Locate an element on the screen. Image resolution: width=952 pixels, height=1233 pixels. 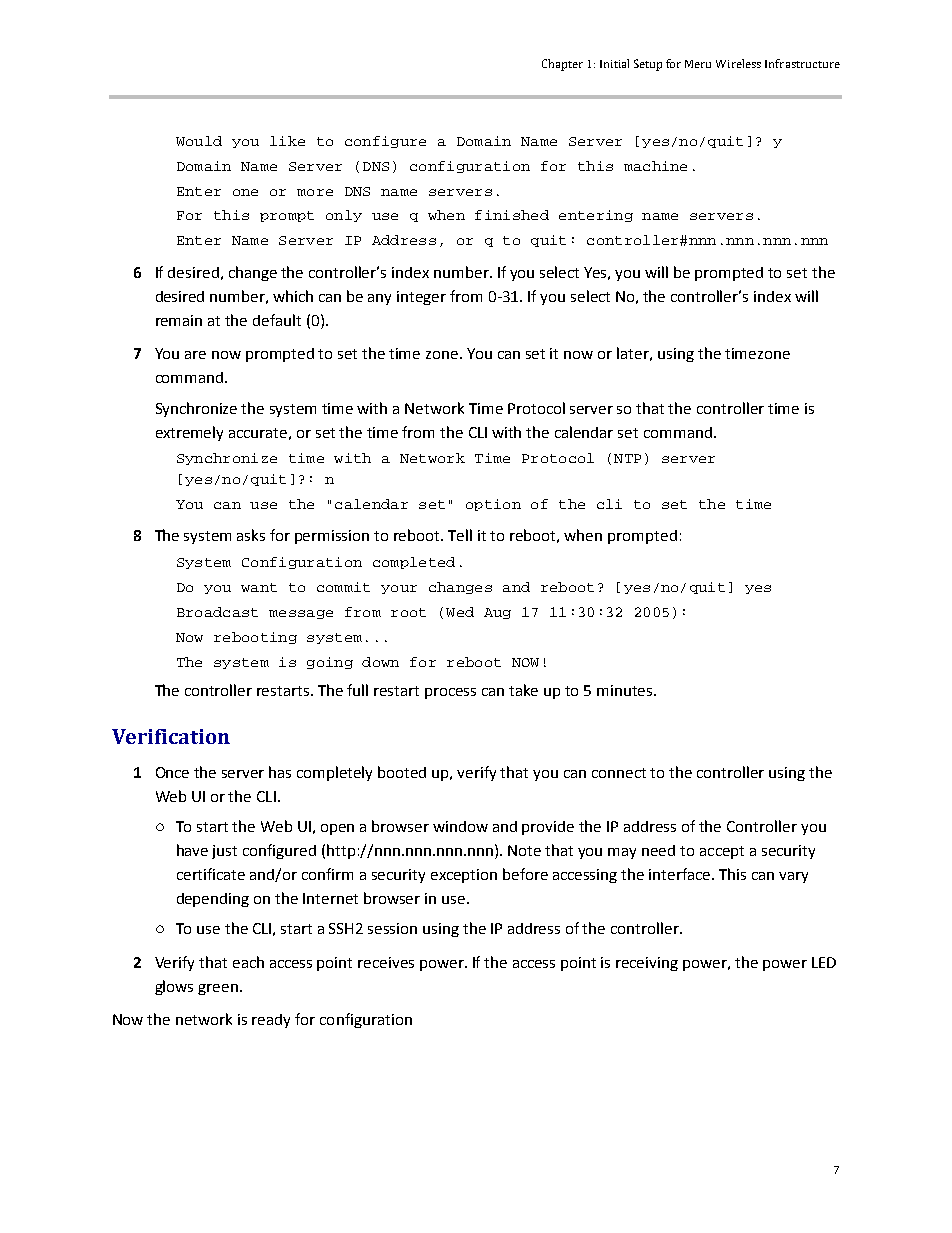
integer is located at coordinates (421, 298).
